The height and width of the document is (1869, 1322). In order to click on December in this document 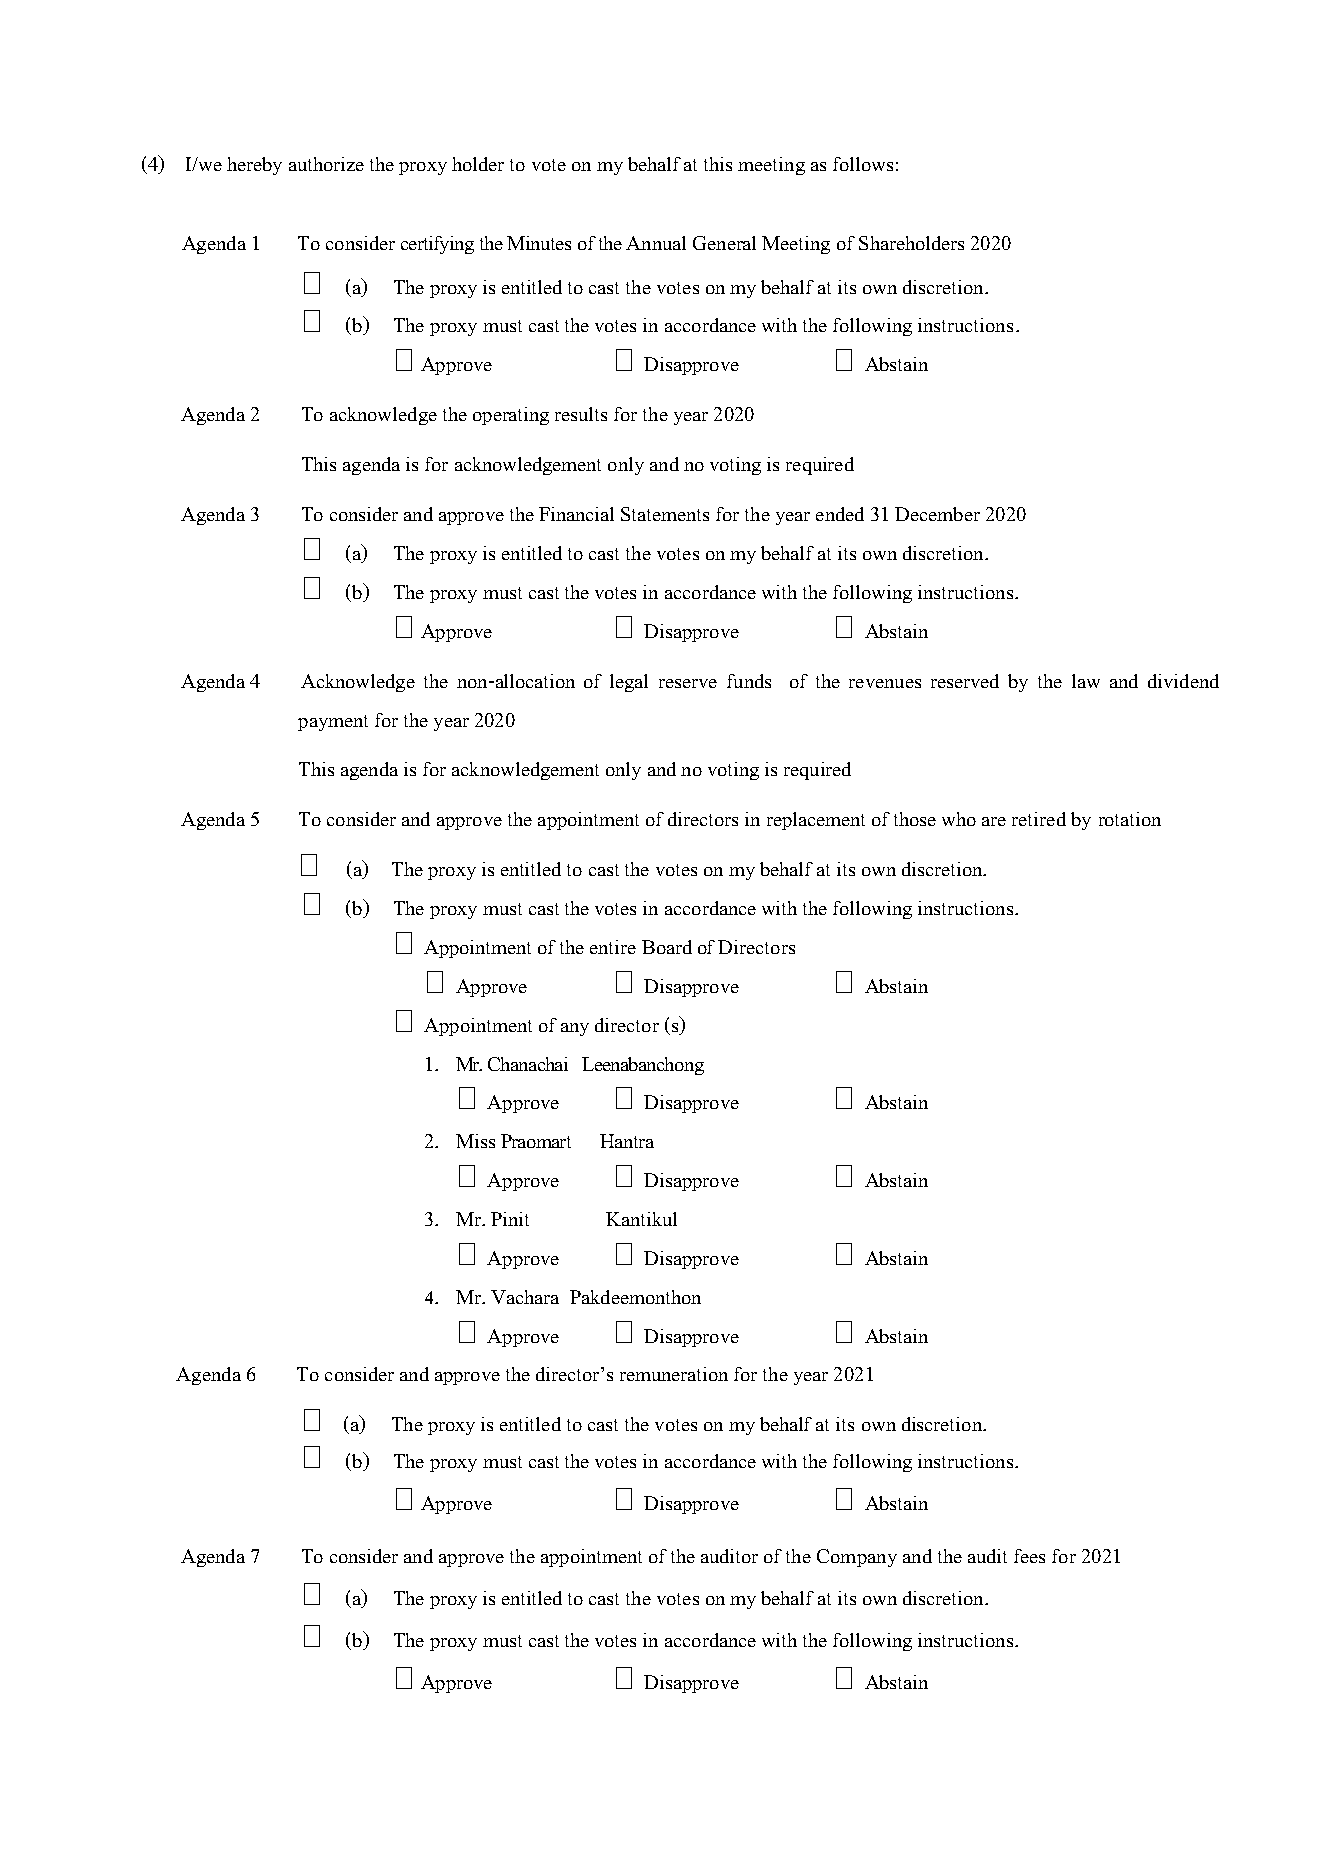, I will do `click(937, 514)`.
